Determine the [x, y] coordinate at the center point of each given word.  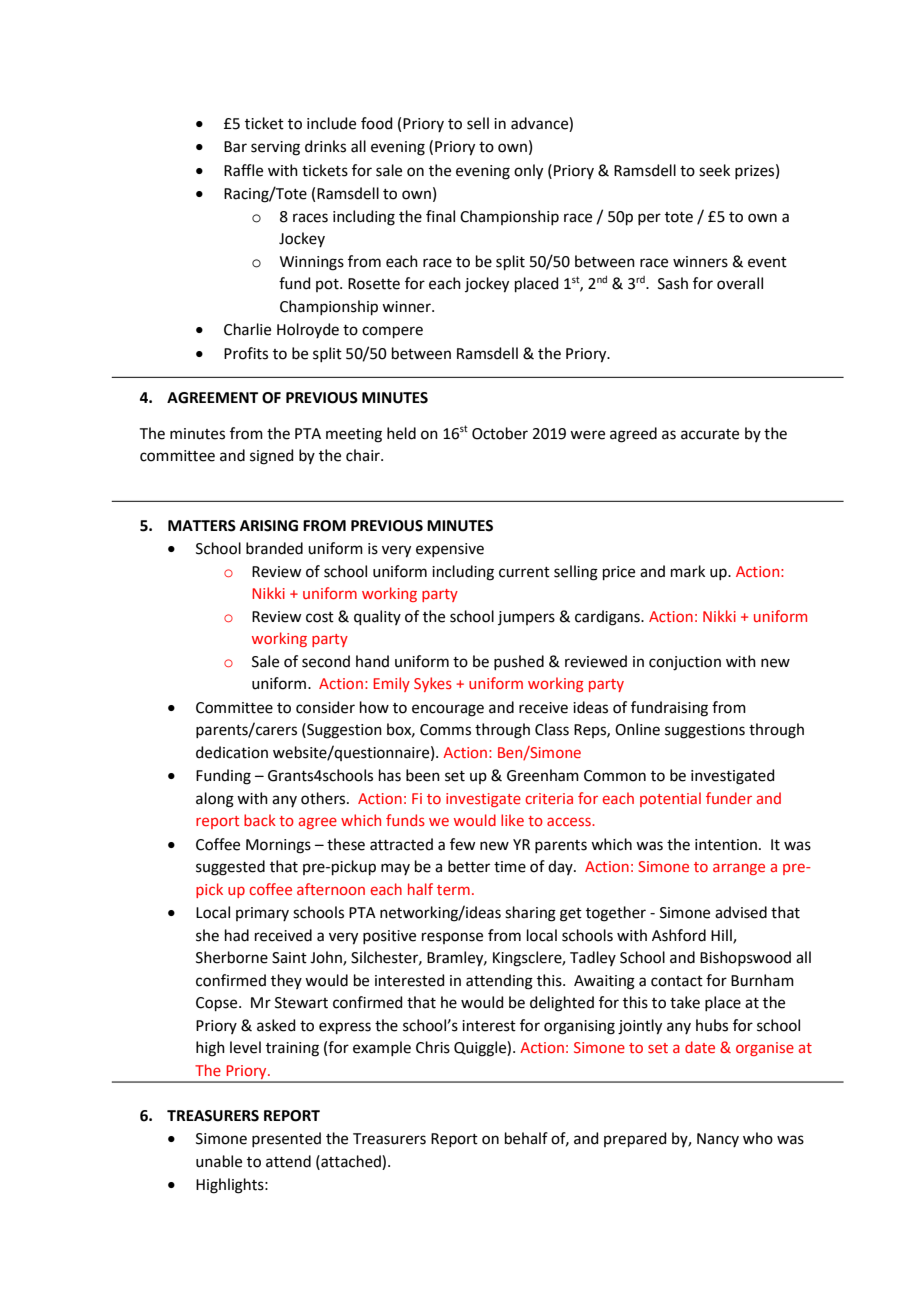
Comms [445, 730]
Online [637, 729]
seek [714, 170]
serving [275, 148]
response [452, 938]
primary [262, 914]
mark [688, 571]
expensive [450, 550]
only [528, 172]
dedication [232, 752]
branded [274, 548]
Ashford [679, 935]
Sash [673, 283]
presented [286, 1139]
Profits [246, 353]
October [500, 433]
